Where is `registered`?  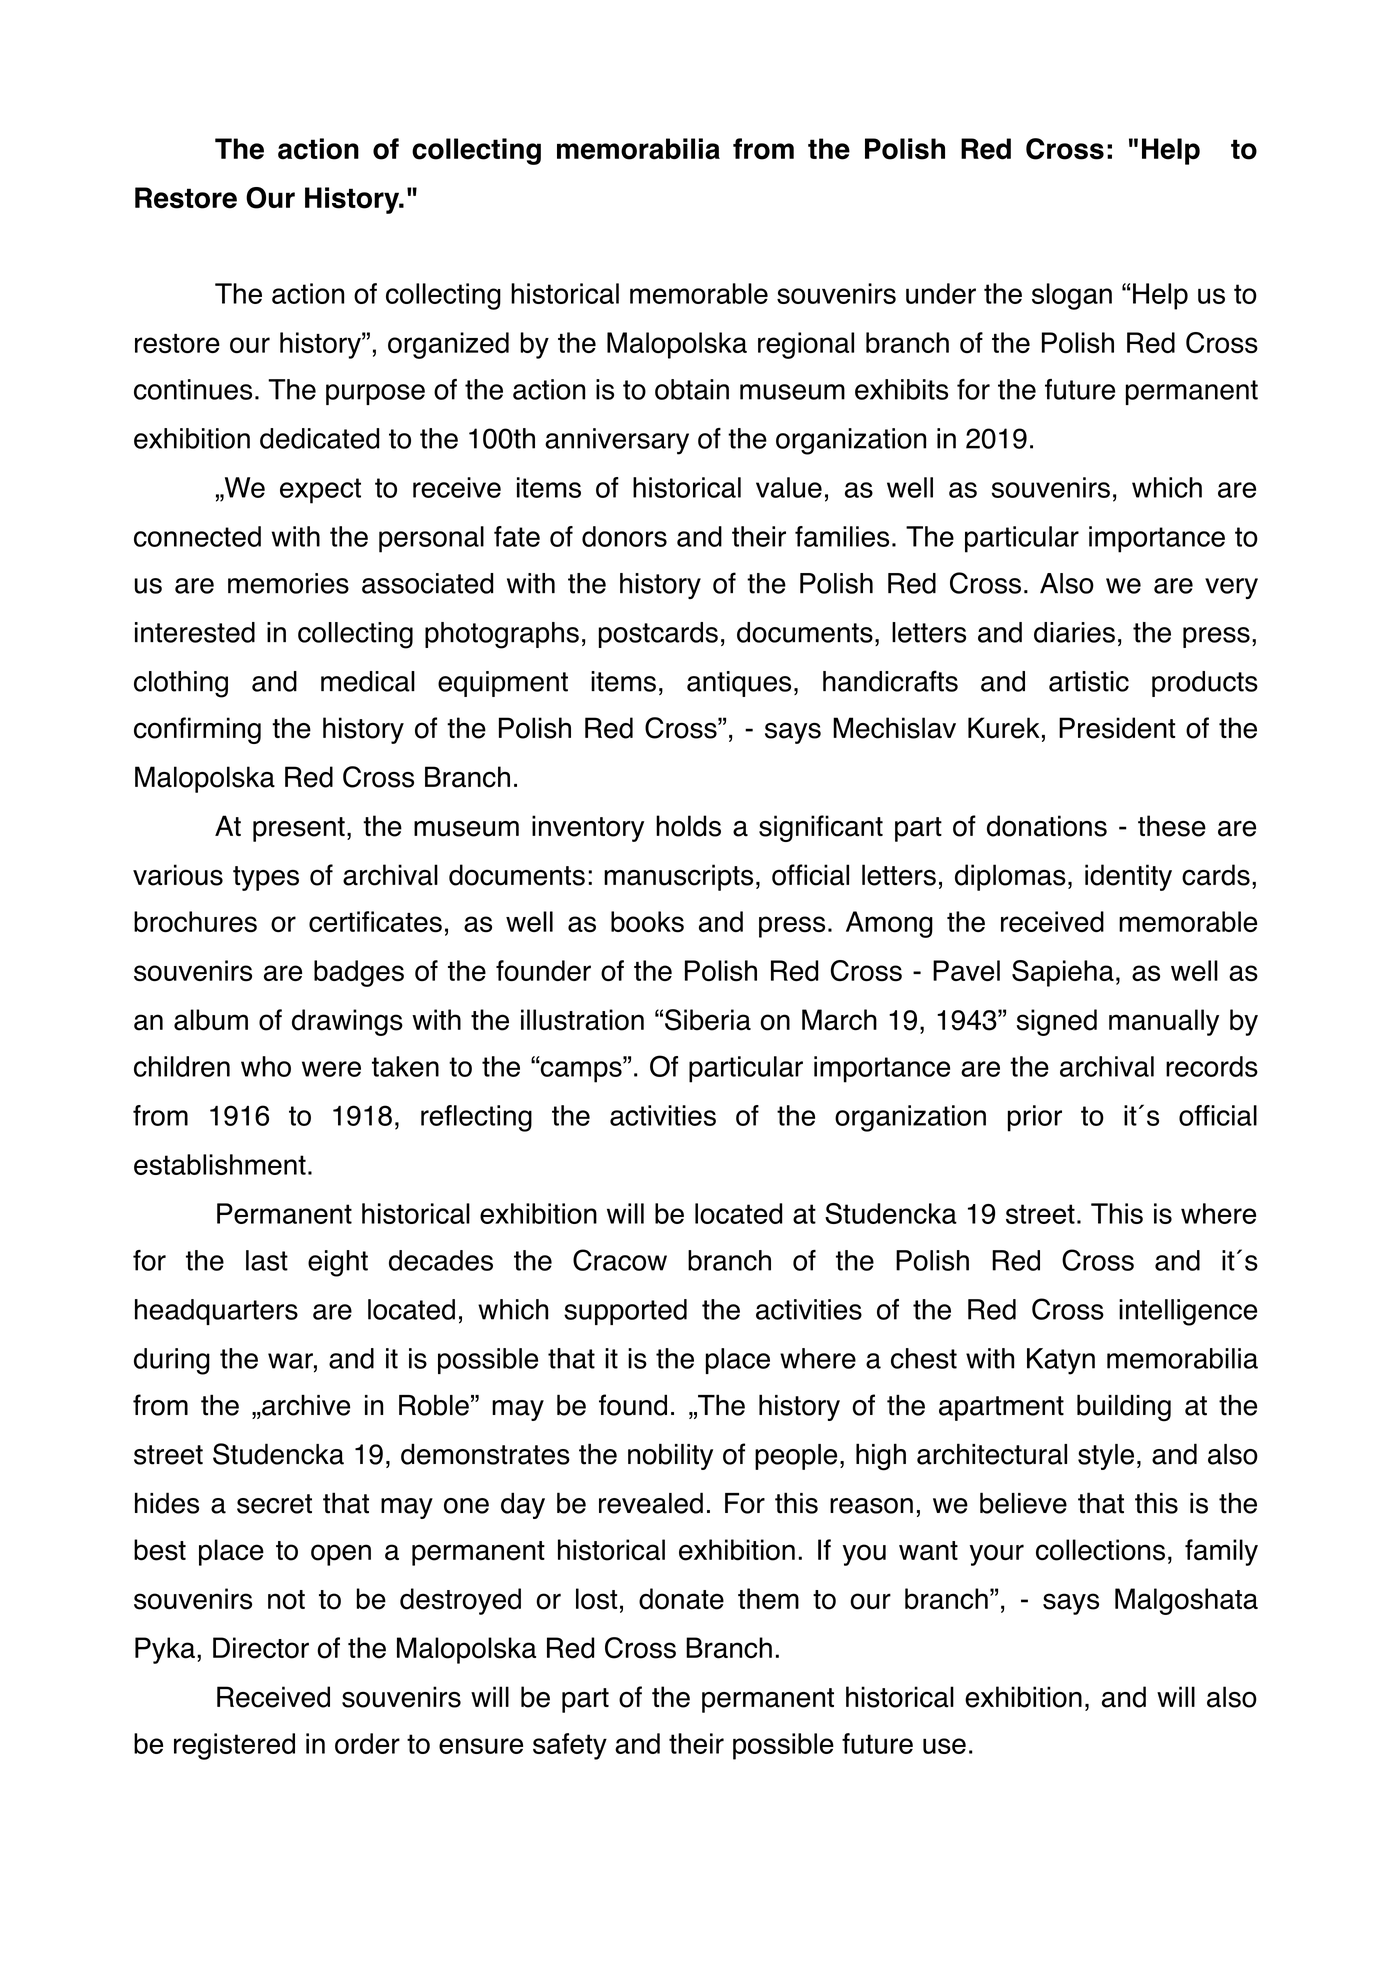
registered is located at coordinates (234, 1746).
